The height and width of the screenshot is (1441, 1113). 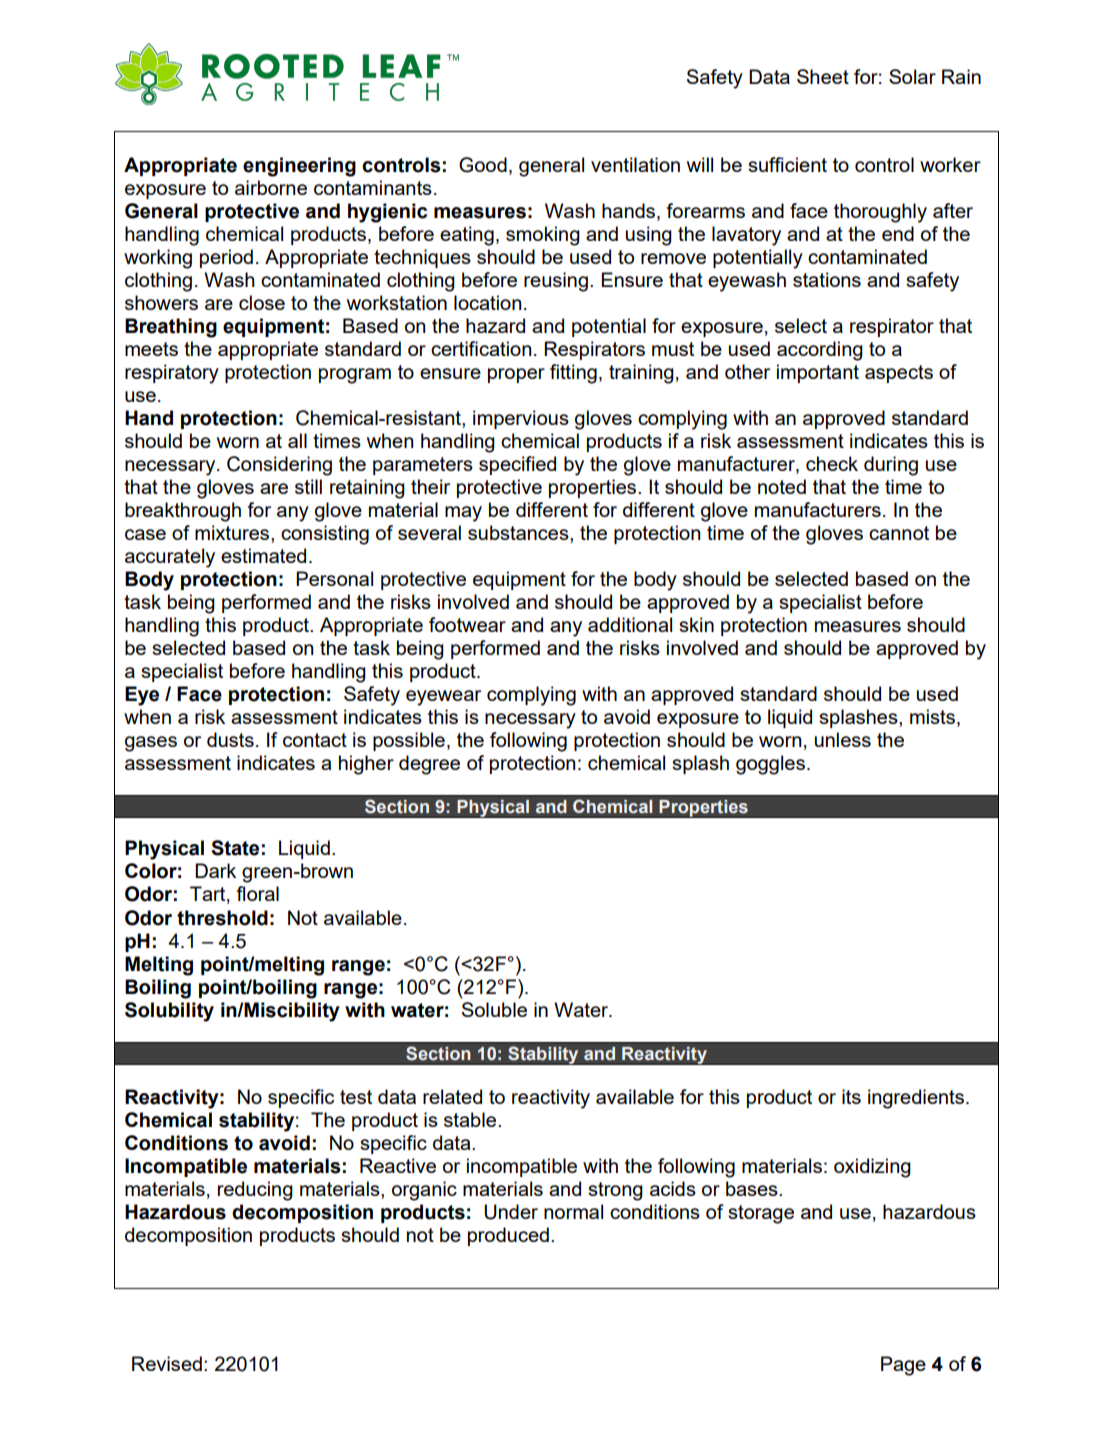 I want to click on engineering, so click(x=299, y=167).
